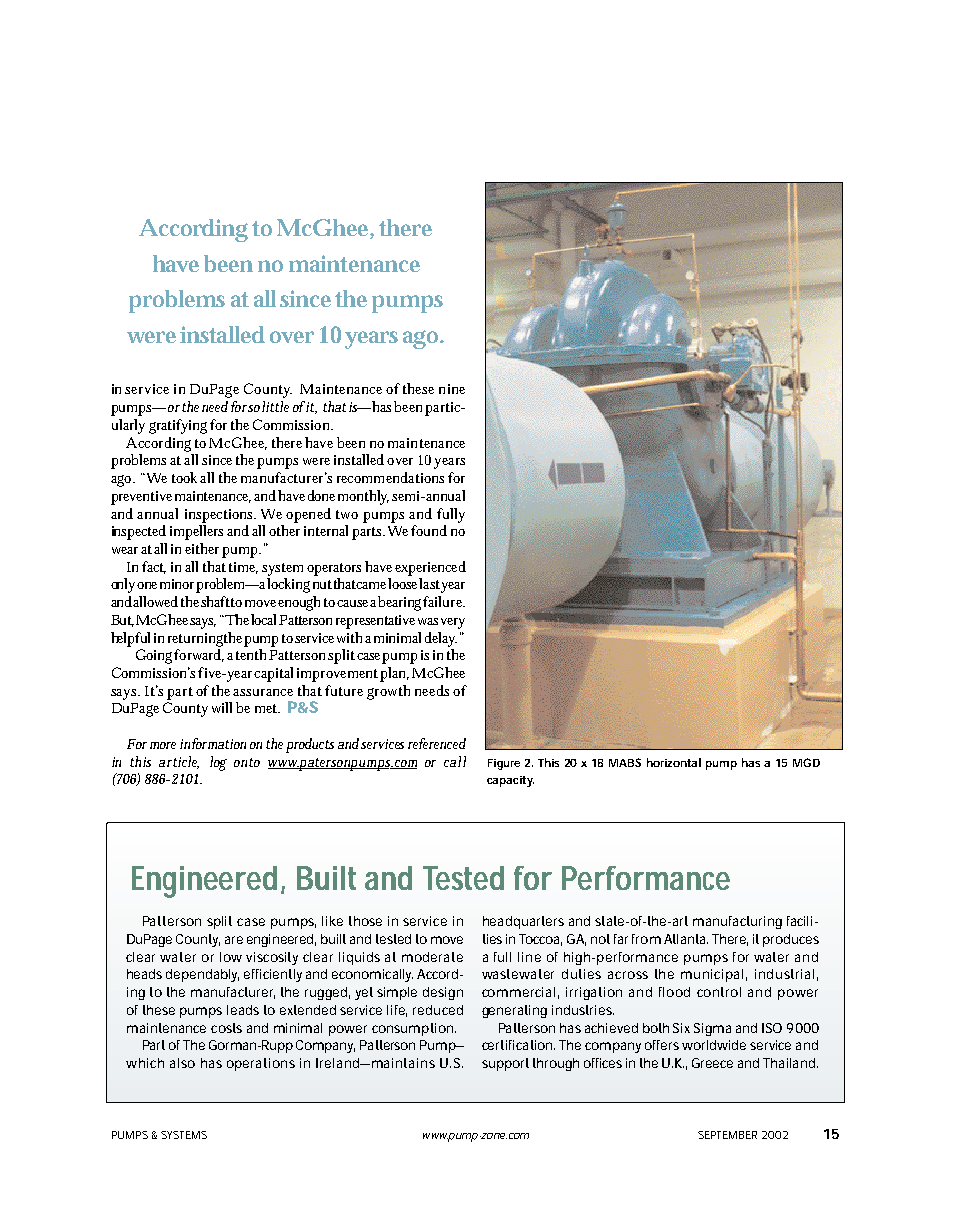 Image resolution: width=954 pixels, height=1232 pixels. What do you see at coordinates (390, 477) in the screenshot?
I see `recommendations` at bounding box center [390, 477].
